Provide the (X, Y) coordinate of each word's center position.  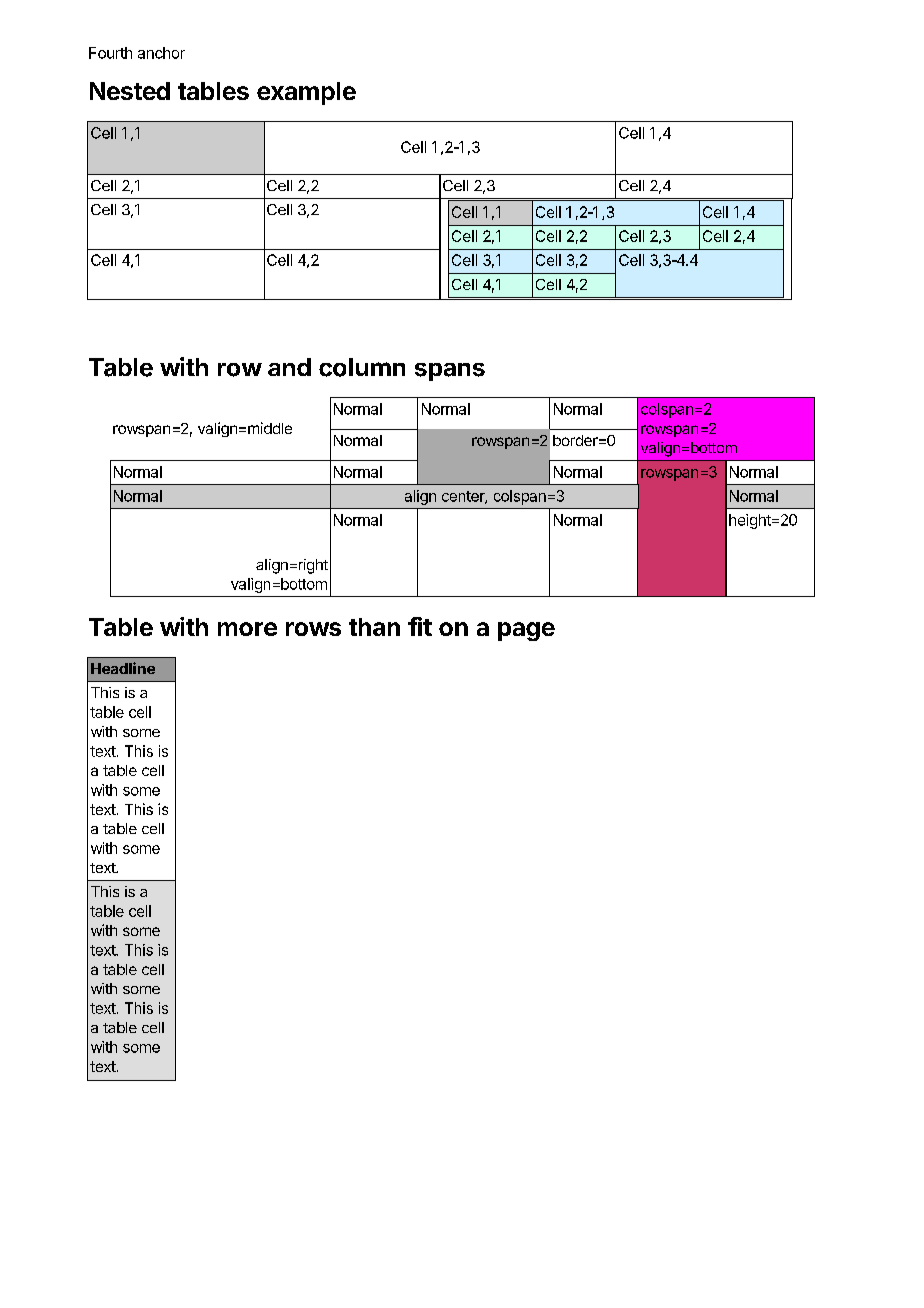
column (362, 367)
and (289, 367)
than (374, 627)
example (306, 93)
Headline (123, 668)
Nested (130, 91)
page (526, 631)
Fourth (110, 53)
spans (450, 372)
